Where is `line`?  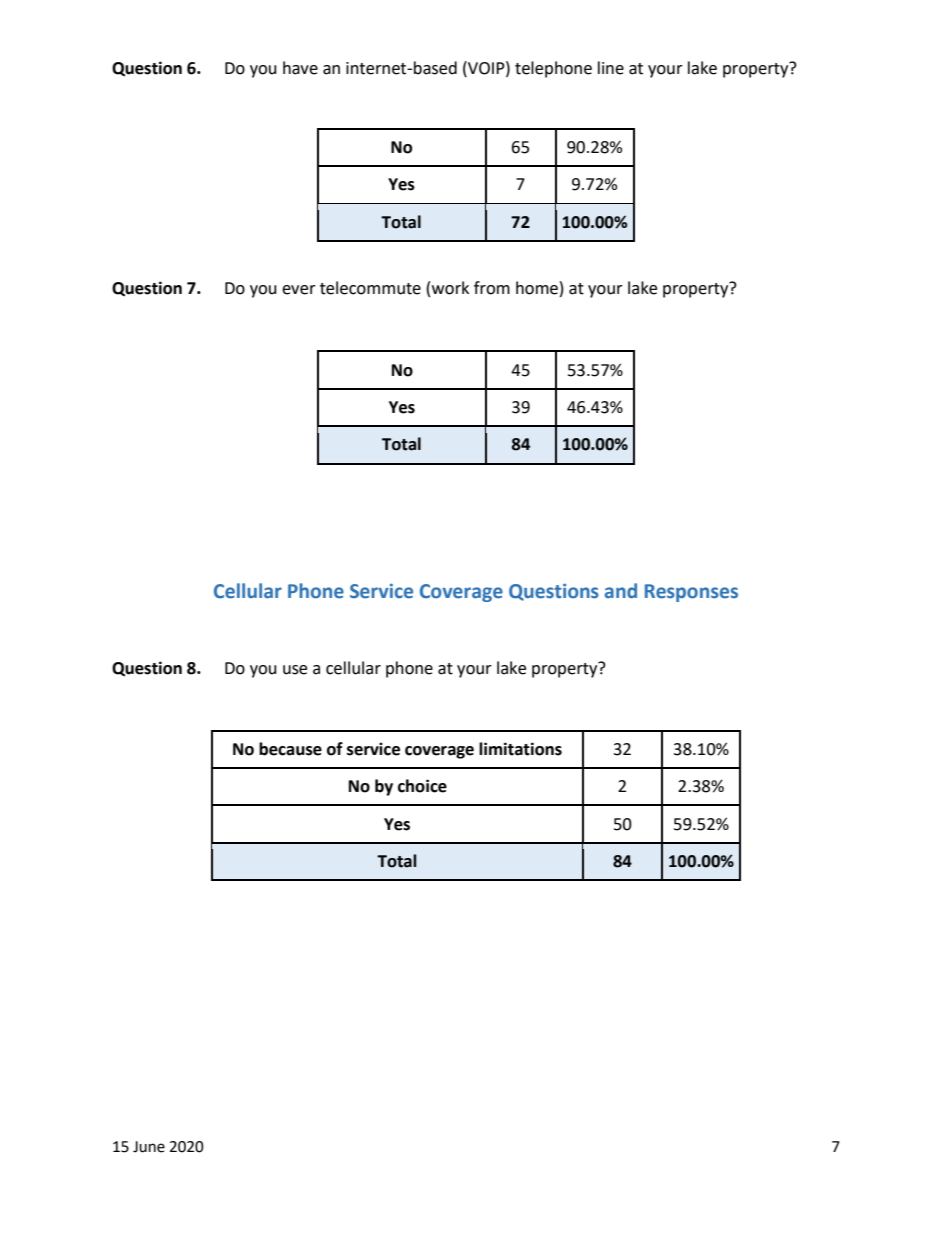
line is located at coordinates (611, 68).
